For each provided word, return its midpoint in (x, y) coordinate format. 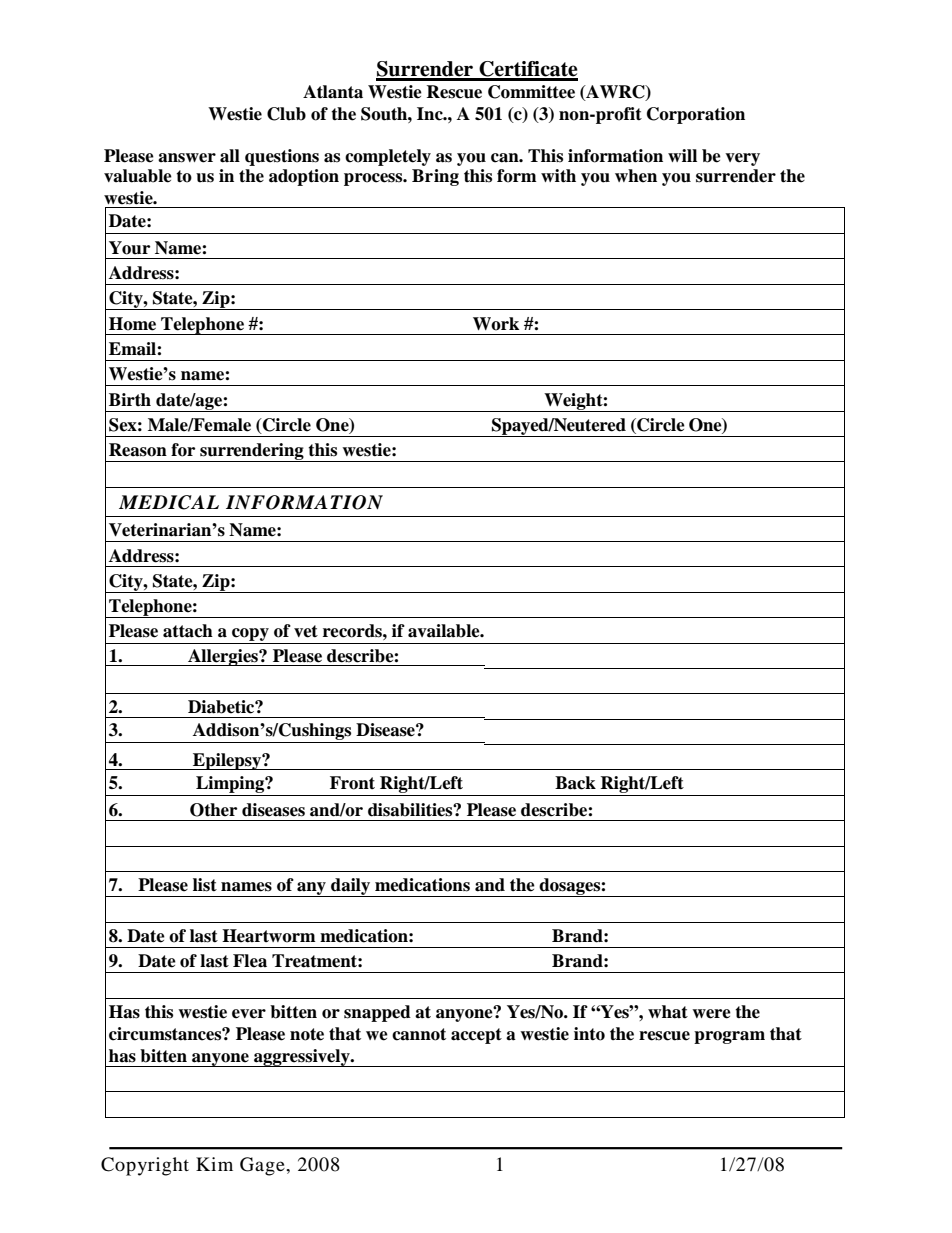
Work (496, 324)
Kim (214, 1164)
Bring (435, 177)
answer (187, 158)
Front (352, 783)
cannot (419, 1034)
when (636, 176)
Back (575, 783)
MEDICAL (169, 502)
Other (213, 810)
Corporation (696, 115)
